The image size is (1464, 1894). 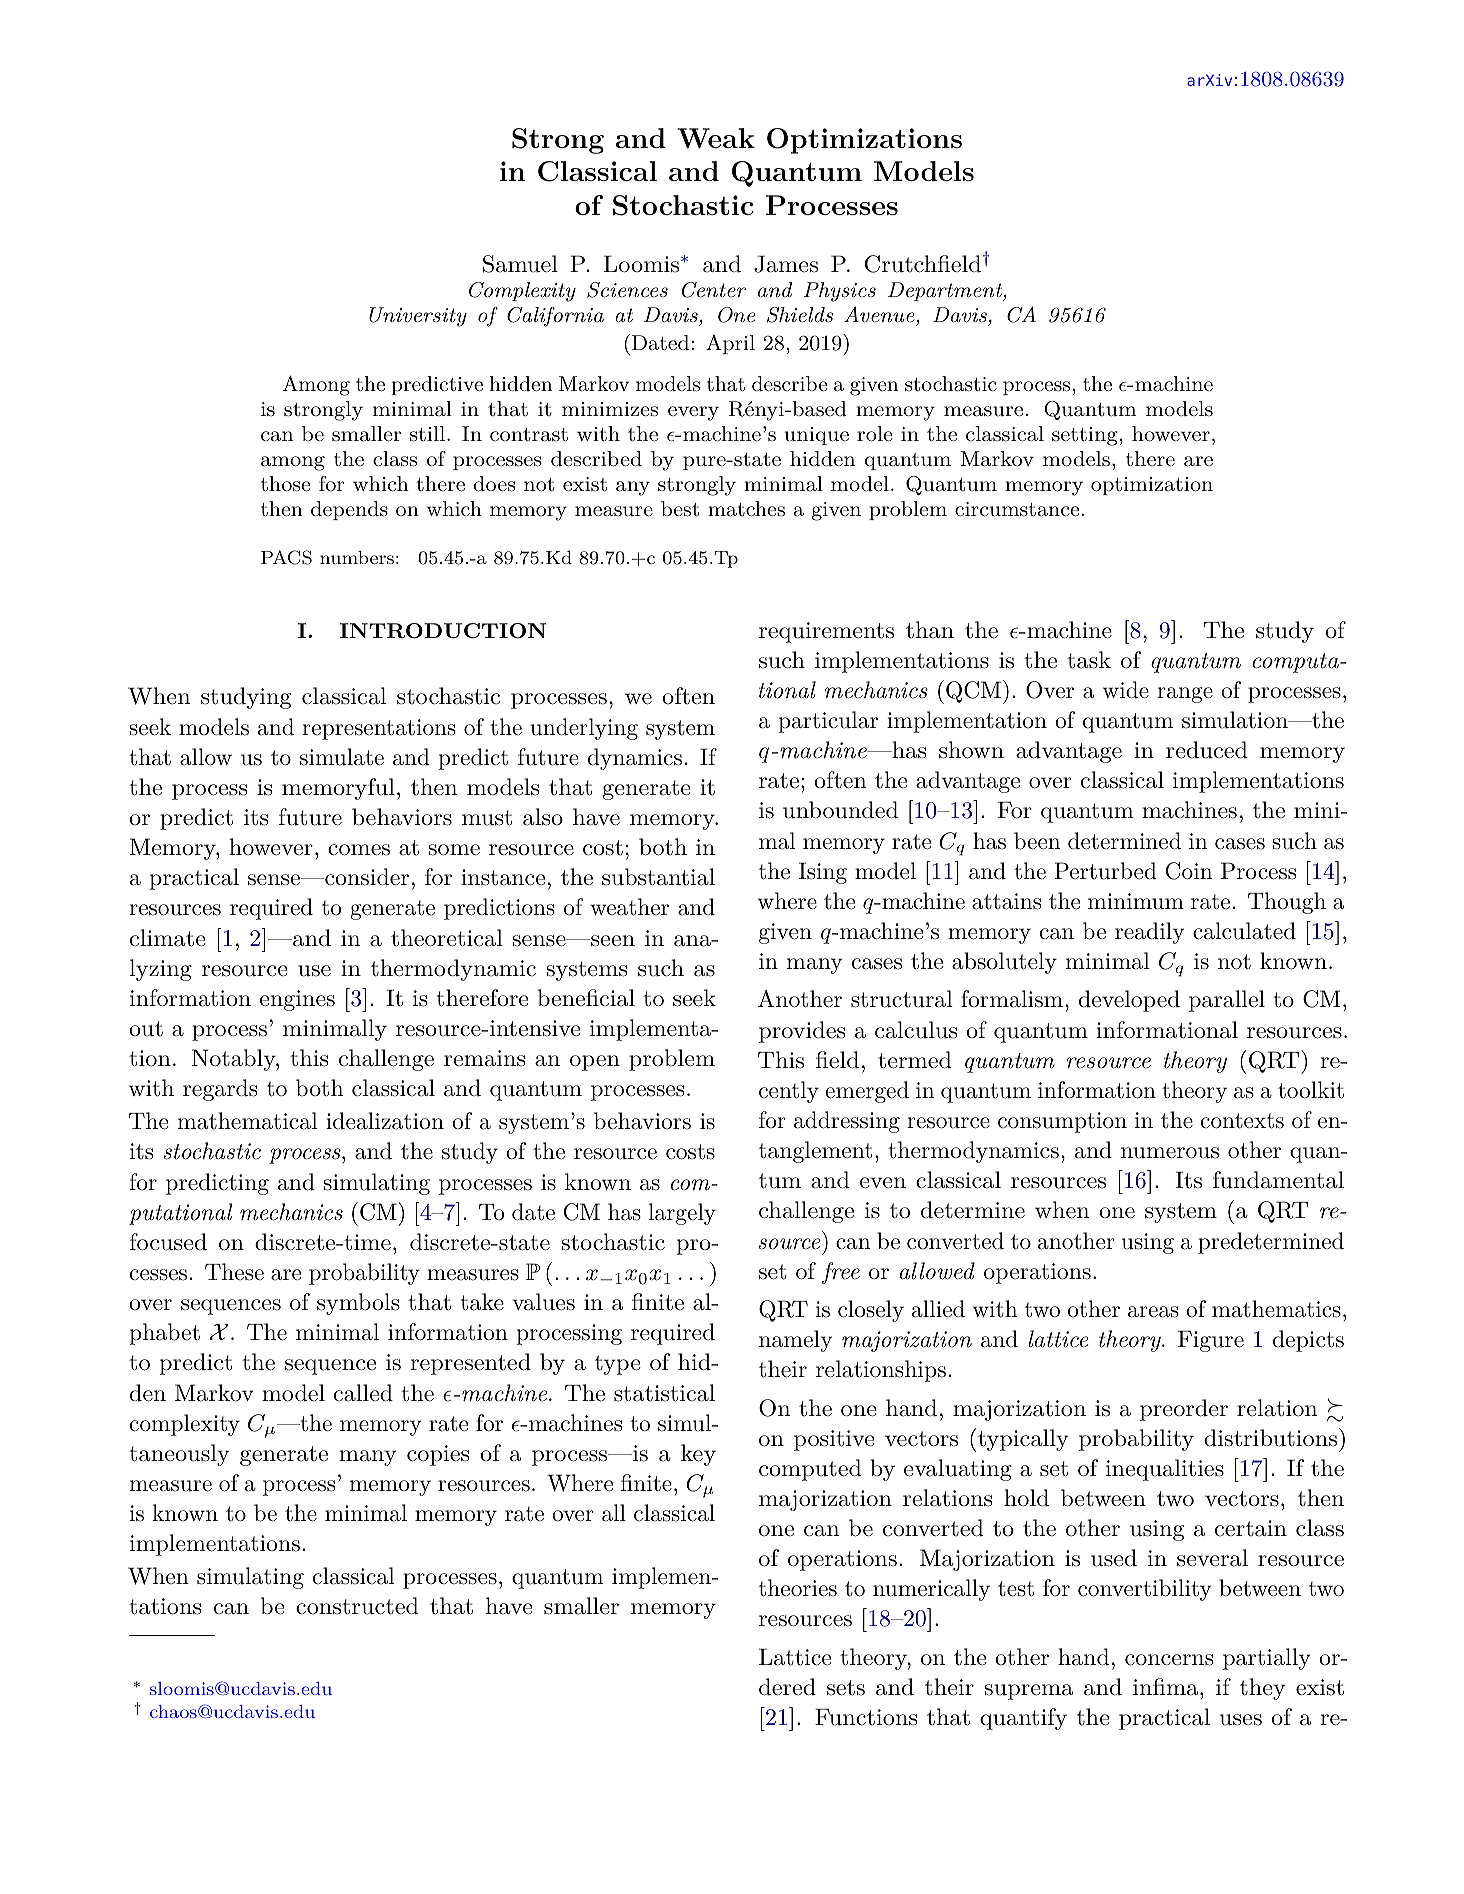 What do you see at coordinates (946, 291) in the document?
I see `Department` at bounding box center [946, 291].
